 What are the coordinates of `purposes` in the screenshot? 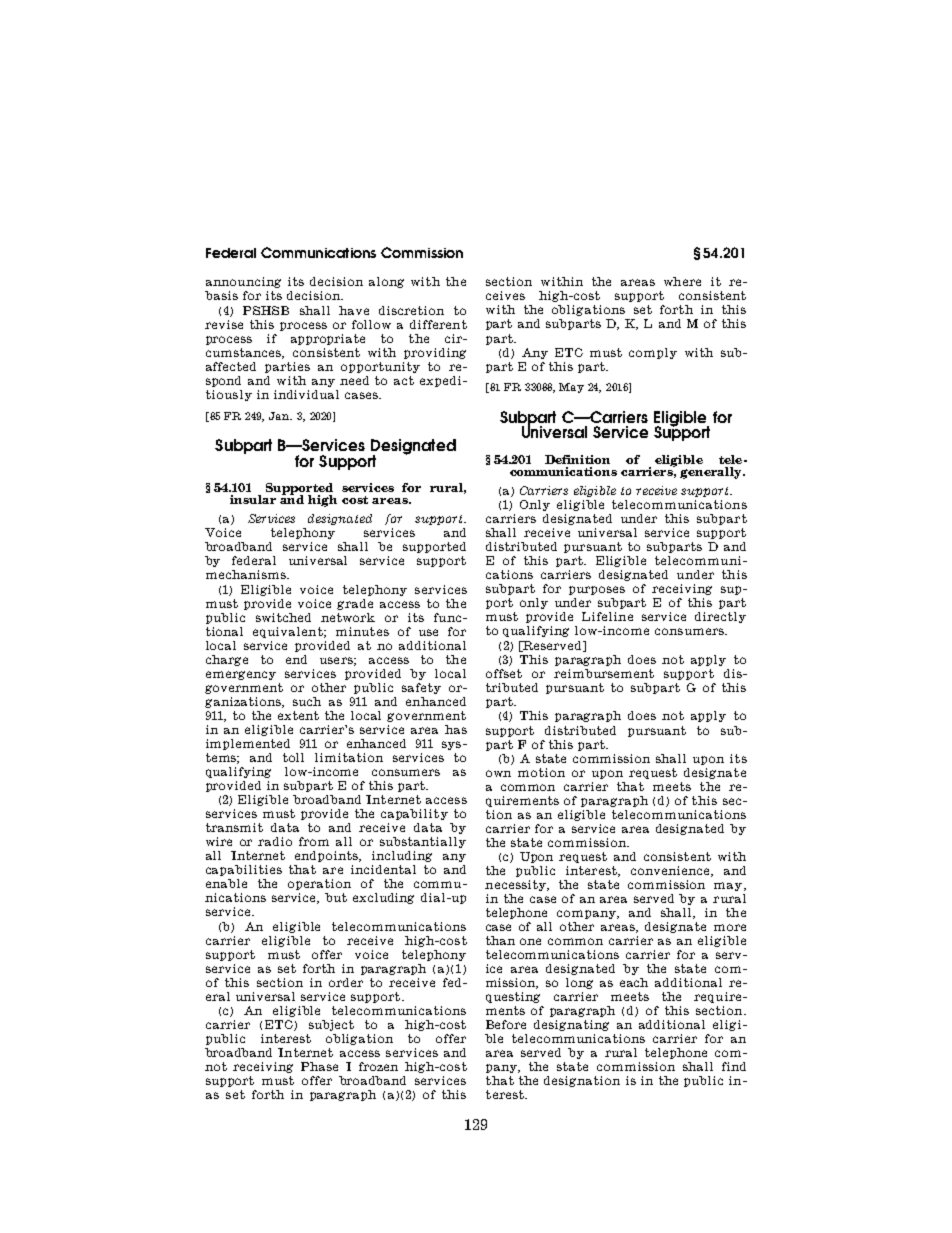 It's located at (597, 590).
